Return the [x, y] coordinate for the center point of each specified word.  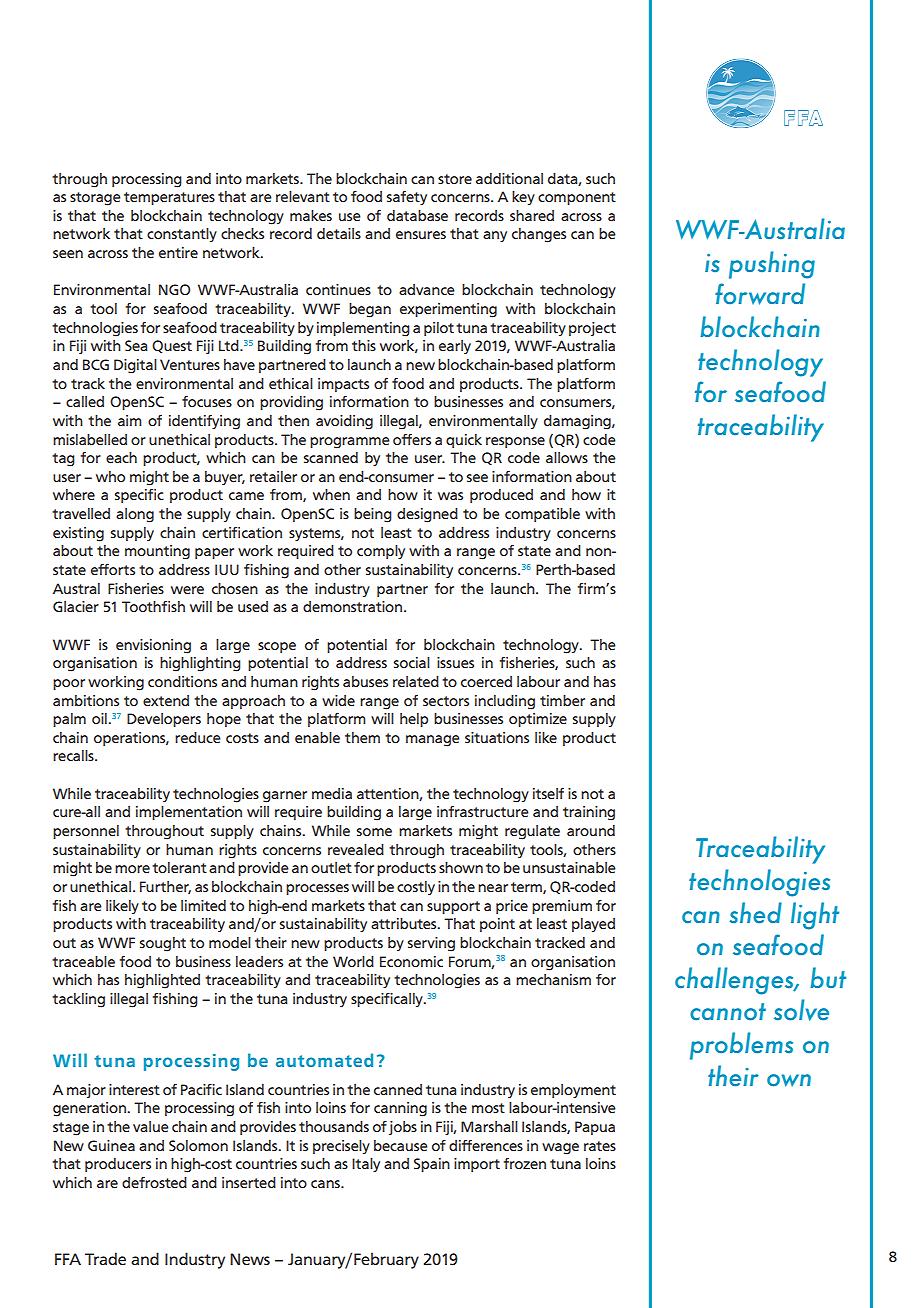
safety [407, 198]
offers [412, 439]
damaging [578, 422]
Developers [164, 720]
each [121, 457]
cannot [728, 1012]
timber [562, 700]
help [414, 720]
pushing [772, 265]
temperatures [169, 198]
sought [163, 944]
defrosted [154, 1182]
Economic [411, 961]
